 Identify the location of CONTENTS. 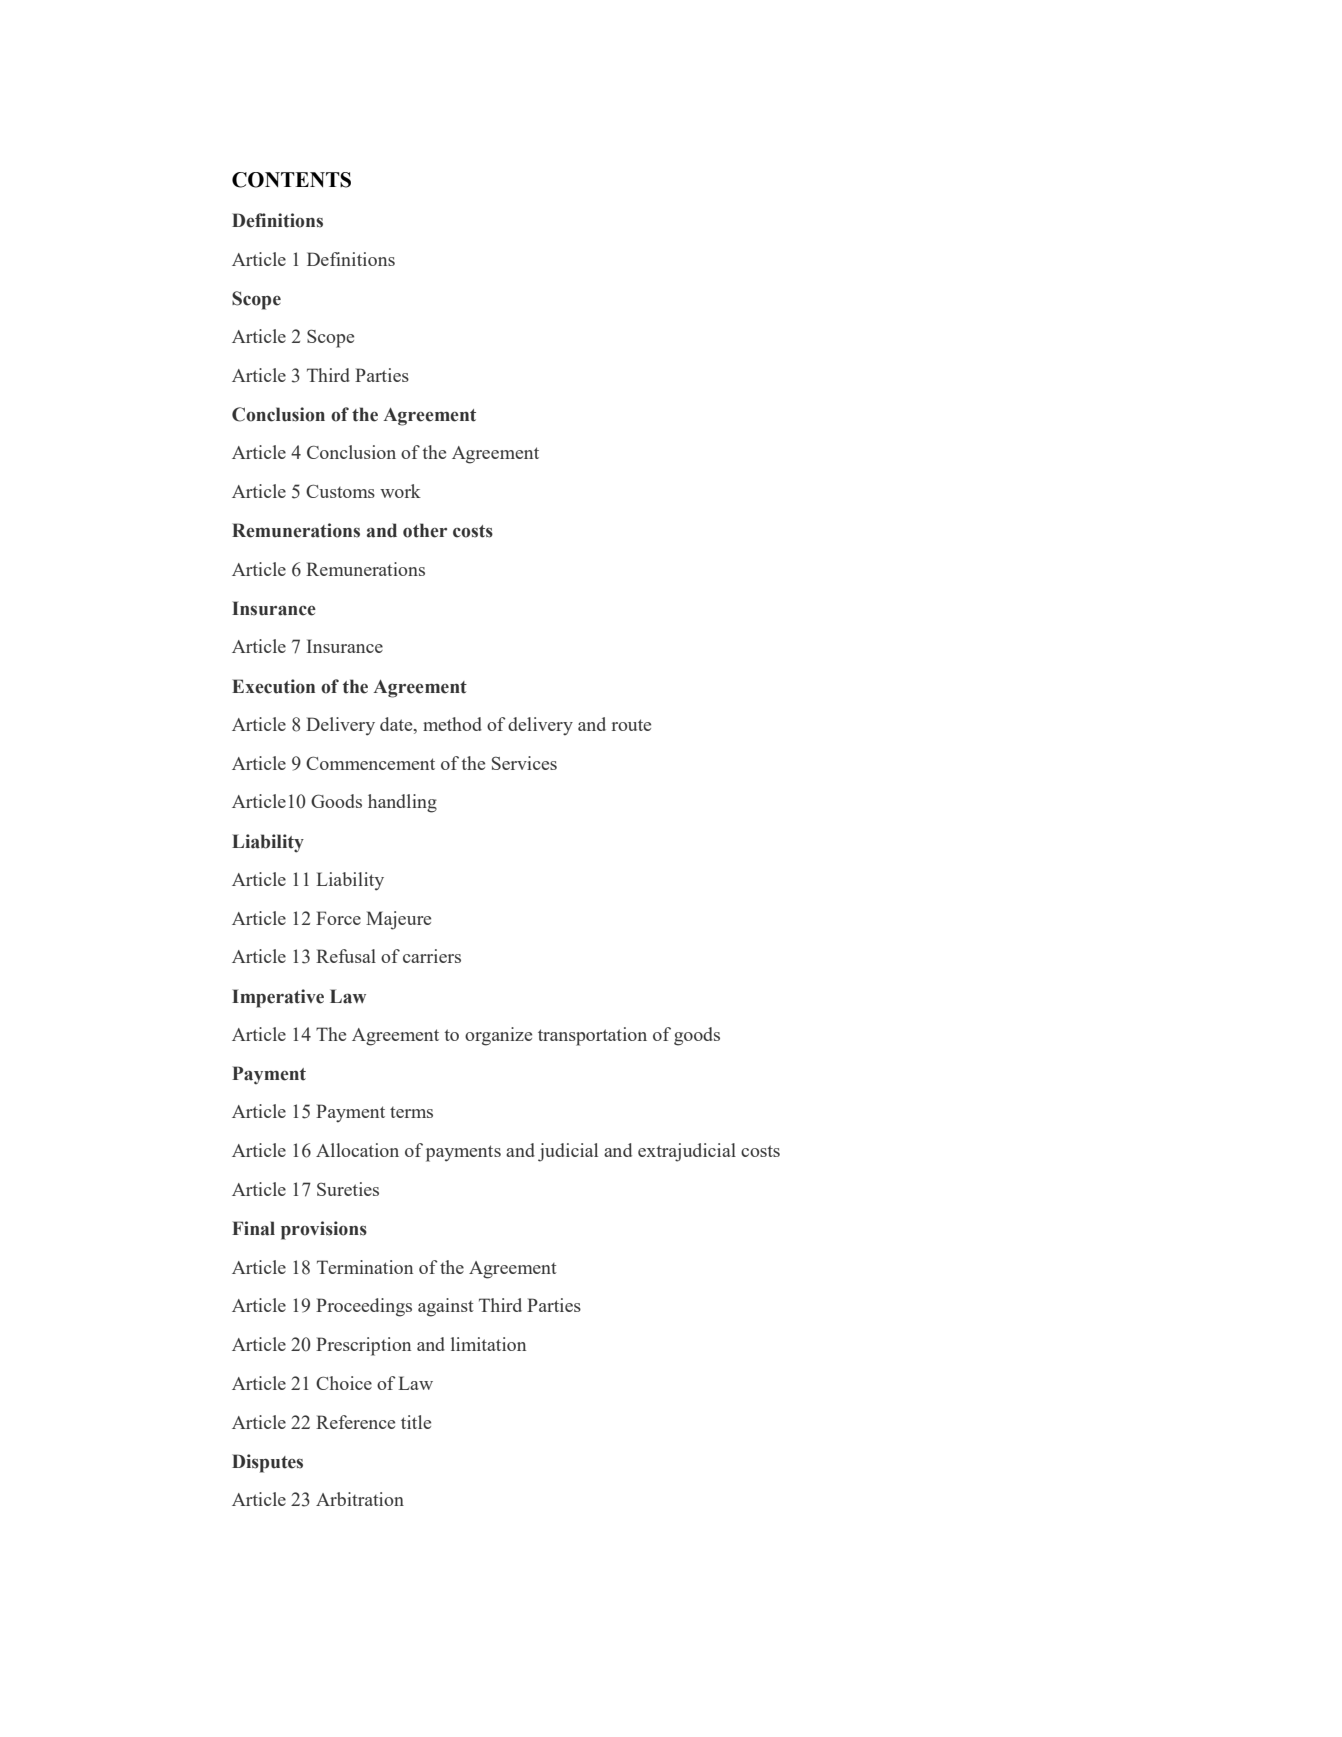
(291, 180).
